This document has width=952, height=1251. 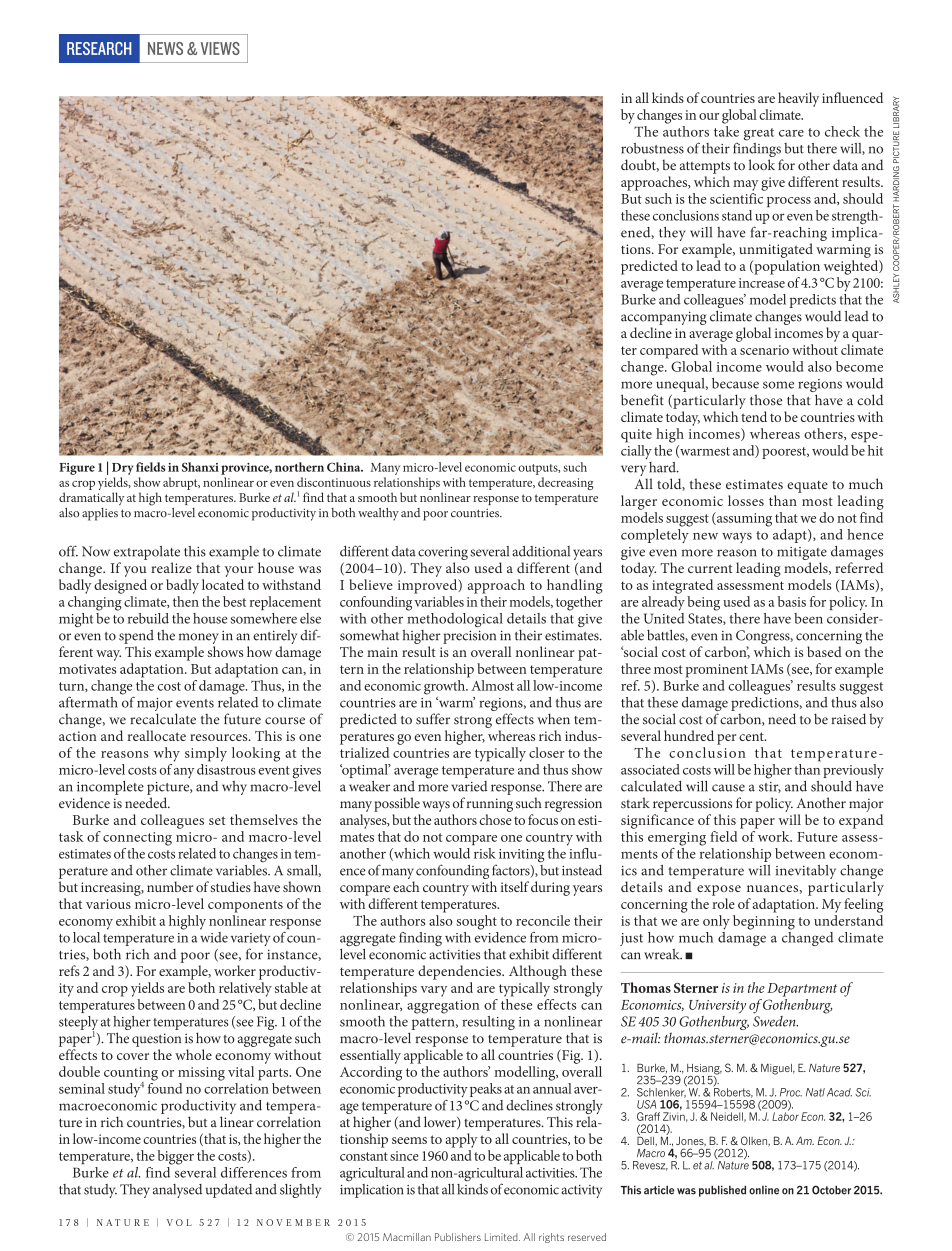 What do you see at coordinates (652, 148) in the document?
I see `robustness` at bounding box center [652, 148].
